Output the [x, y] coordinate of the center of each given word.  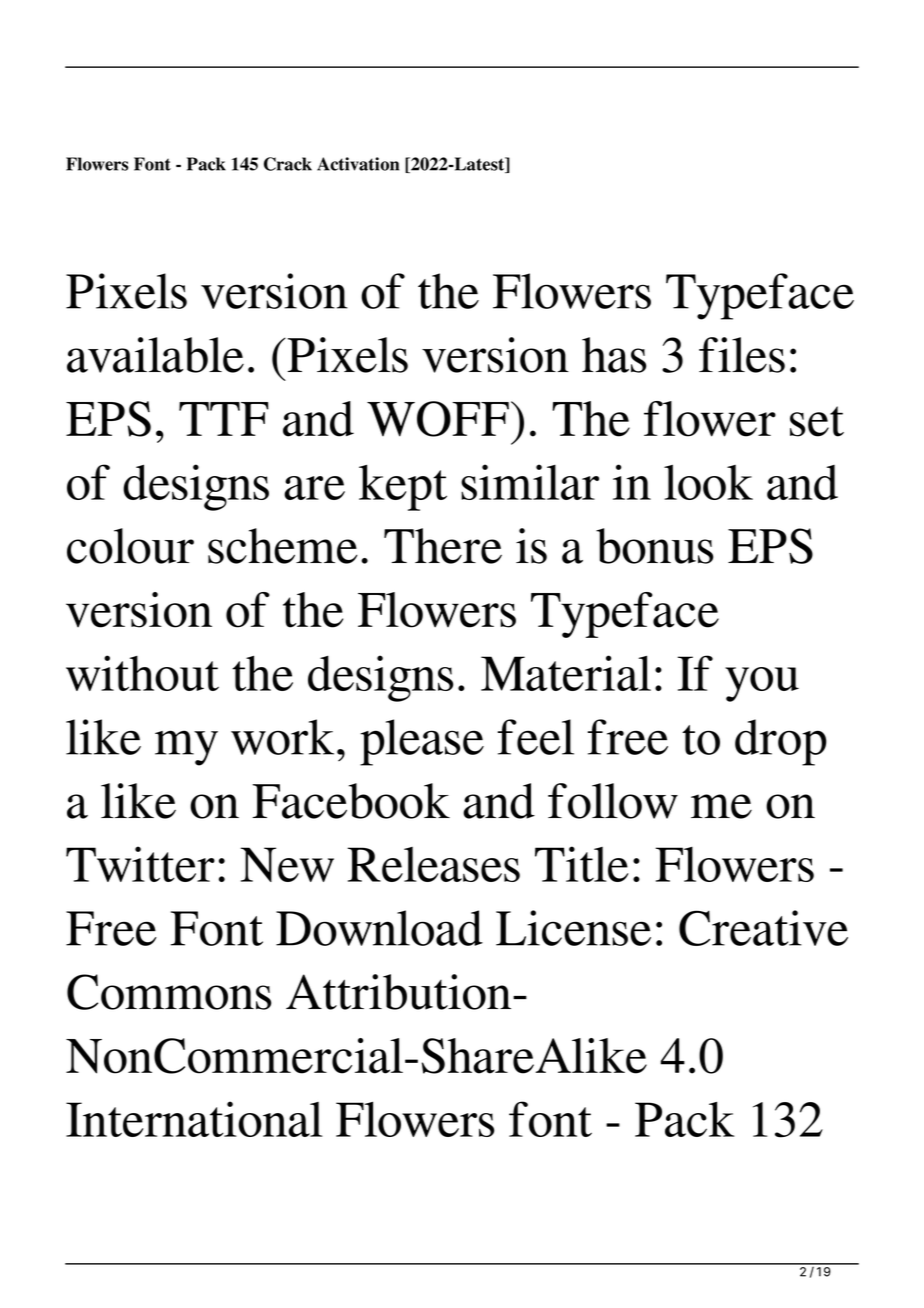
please [422, 742]
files [742, 355]
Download [379, 928]
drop [781, 742]
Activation [358, 164]
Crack [288, 164]
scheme [282, 546]
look [708, 482]
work [282, 737]
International [194, 1119]
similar [530, 482]
